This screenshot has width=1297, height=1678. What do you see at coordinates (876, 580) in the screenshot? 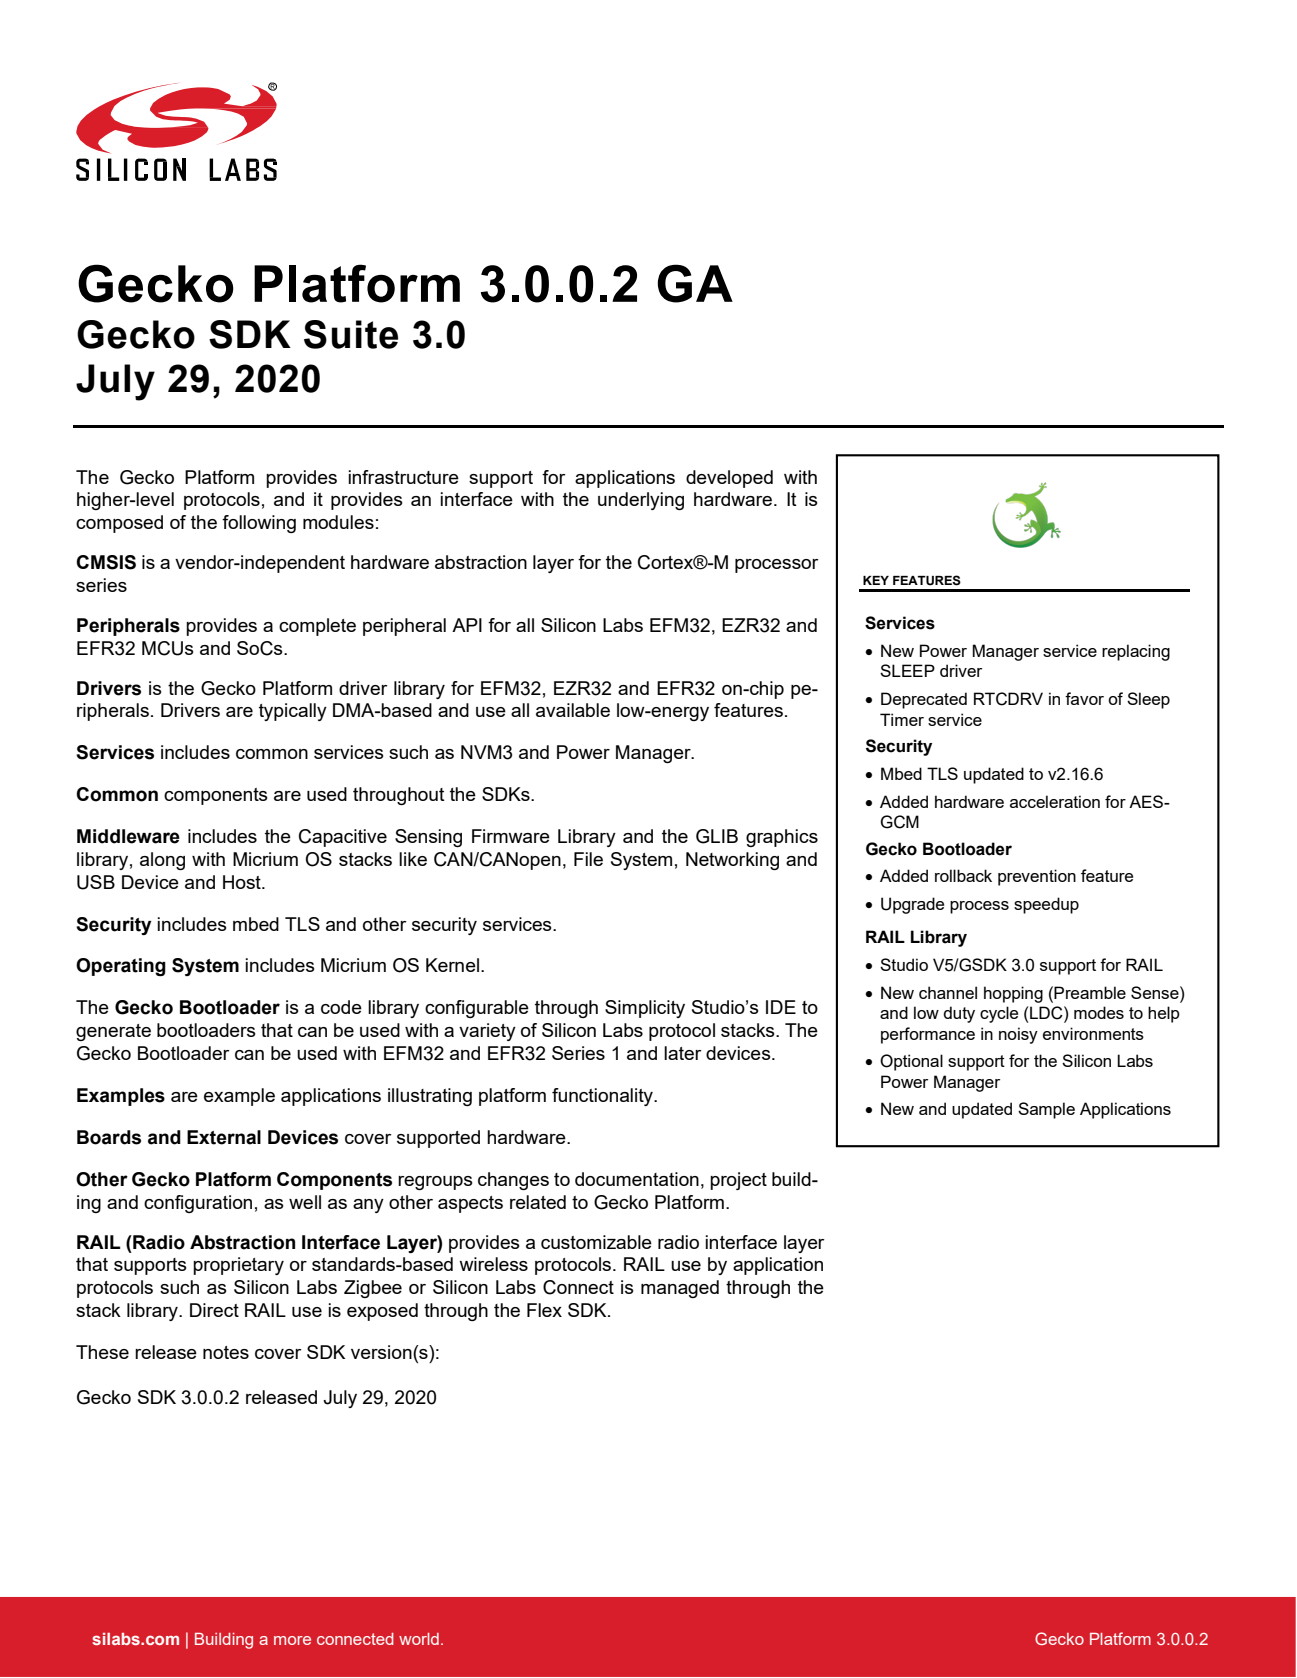
I see `KEY` at bounding box center [876, 580].
